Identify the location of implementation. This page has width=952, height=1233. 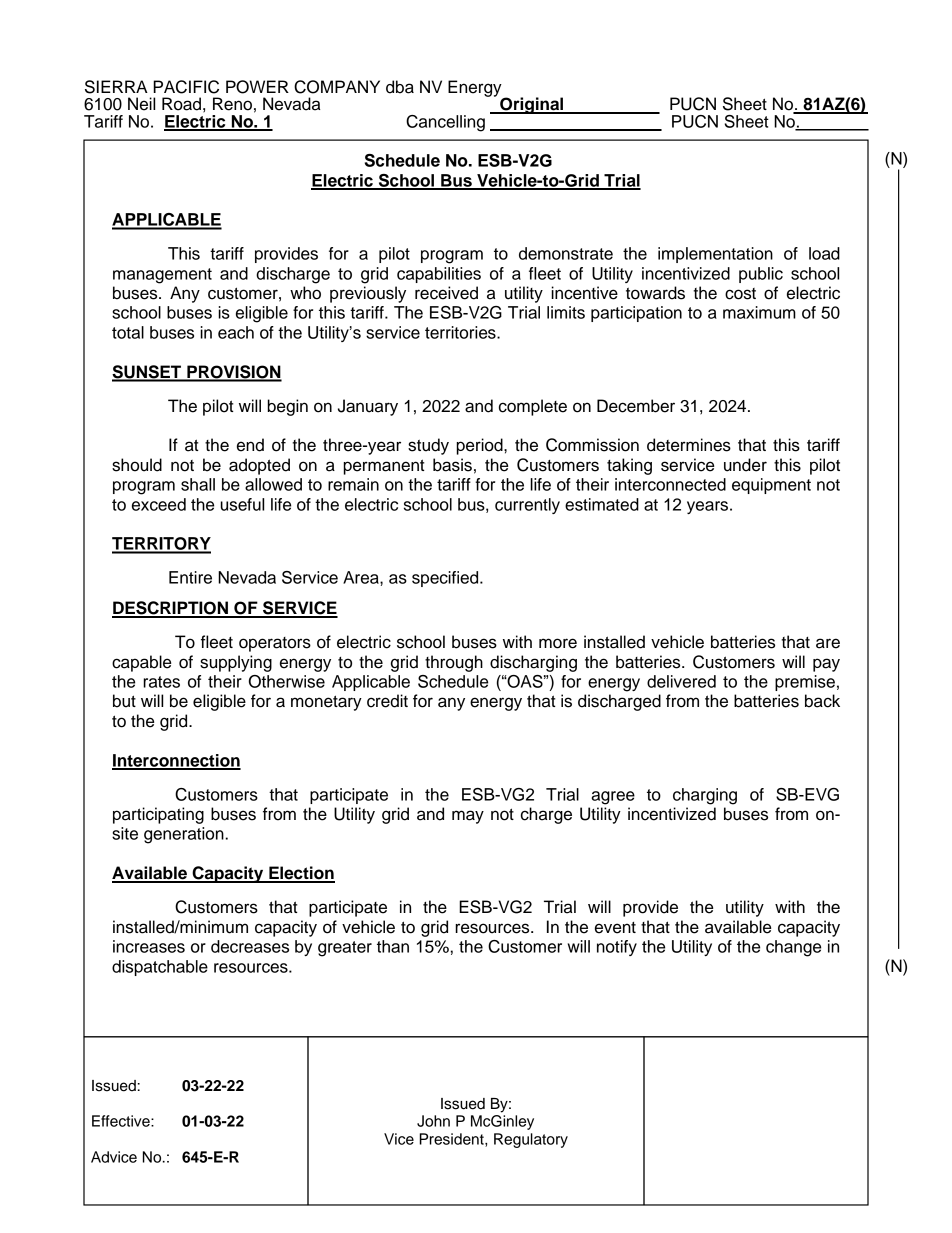
(715, 255).
